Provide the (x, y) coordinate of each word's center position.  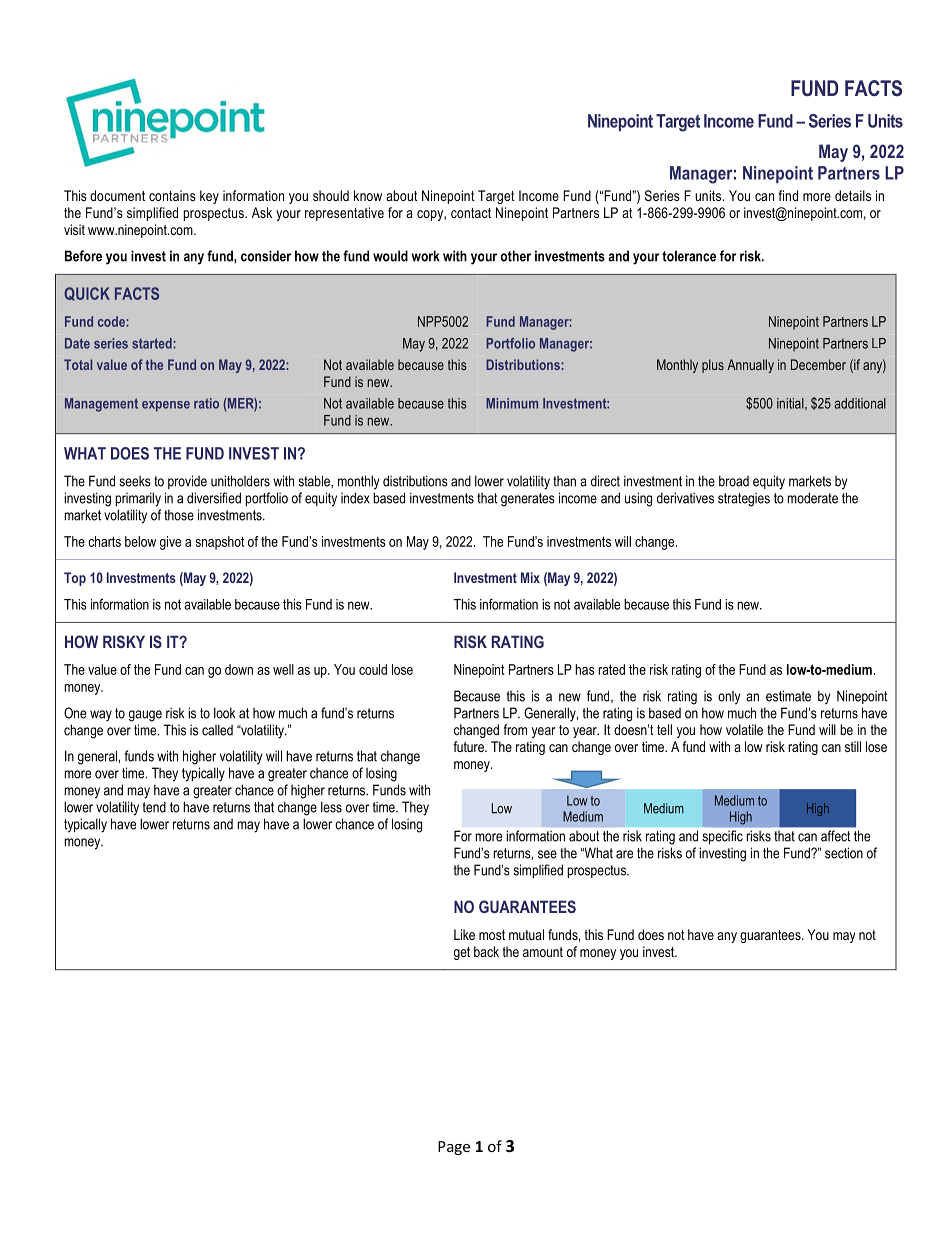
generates (528, 500)
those (179, 515)
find (788, 195)
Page (454, 1148)
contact (471, 213)
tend (154, 807)
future (469, 746)
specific (723, 837)
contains (172, 195)
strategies (744, 500)
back (486, 951)
